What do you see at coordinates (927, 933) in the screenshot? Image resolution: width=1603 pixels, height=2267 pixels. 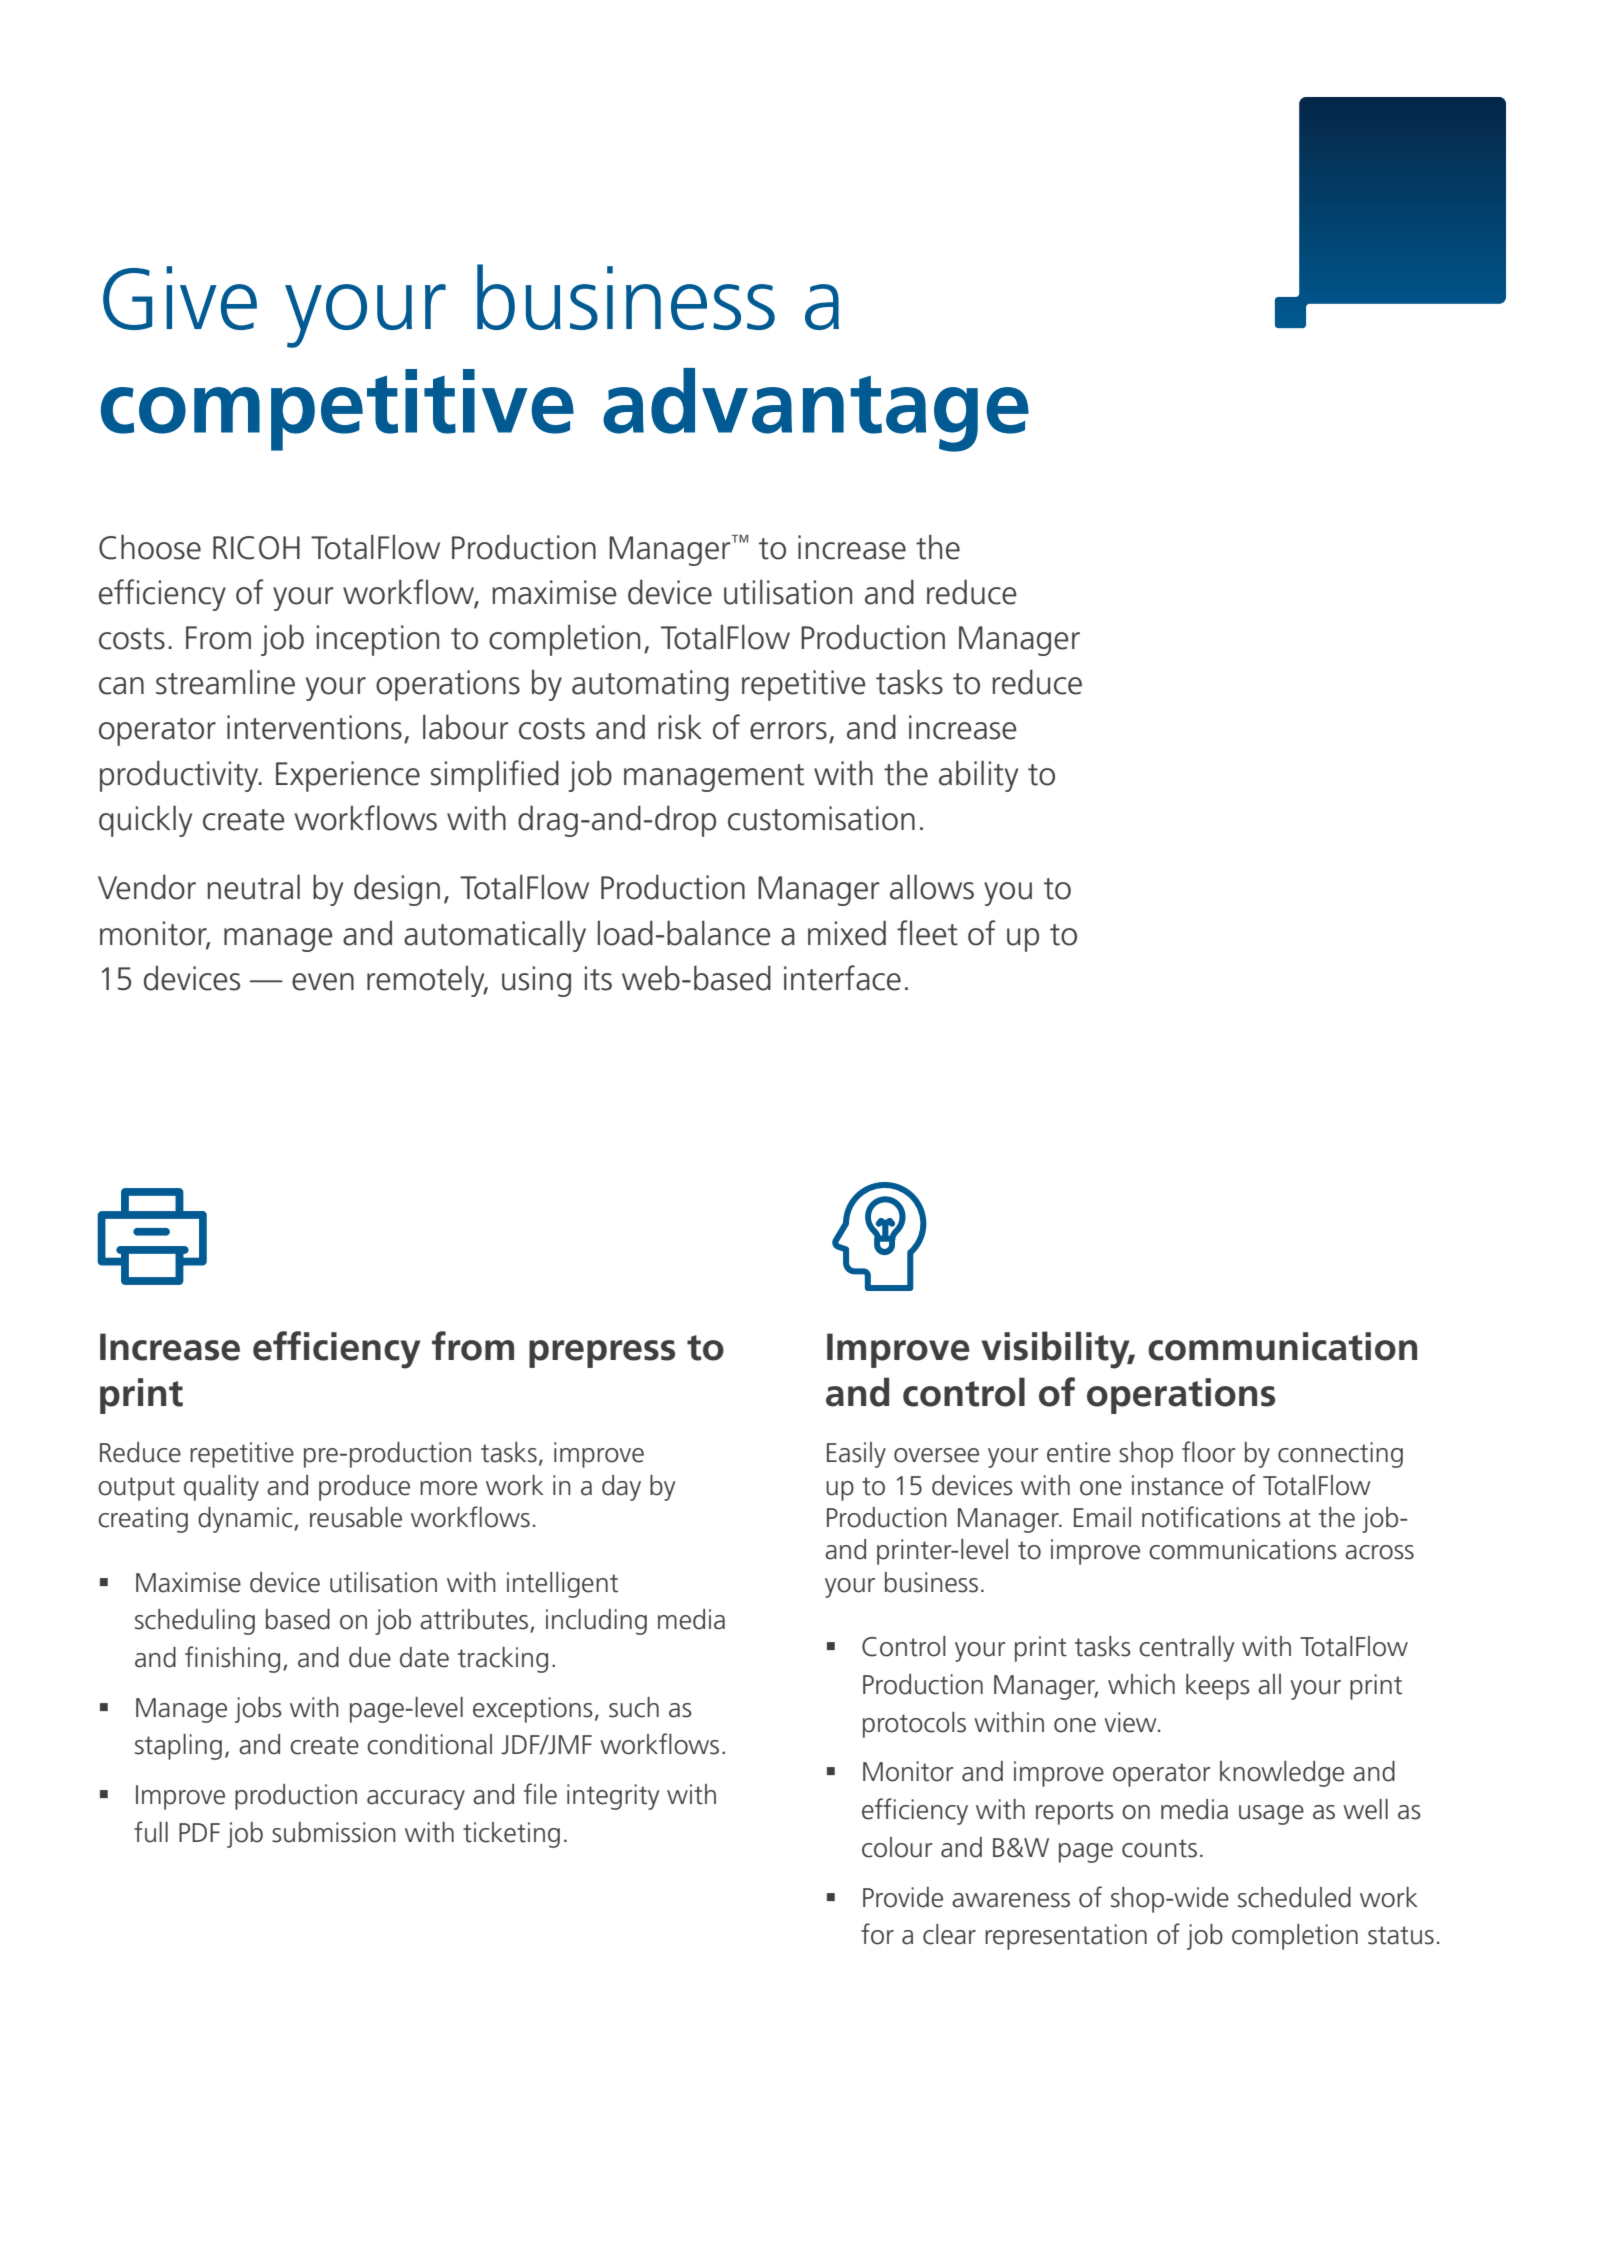 I see `fleet` at bounding box center [927, 933].
